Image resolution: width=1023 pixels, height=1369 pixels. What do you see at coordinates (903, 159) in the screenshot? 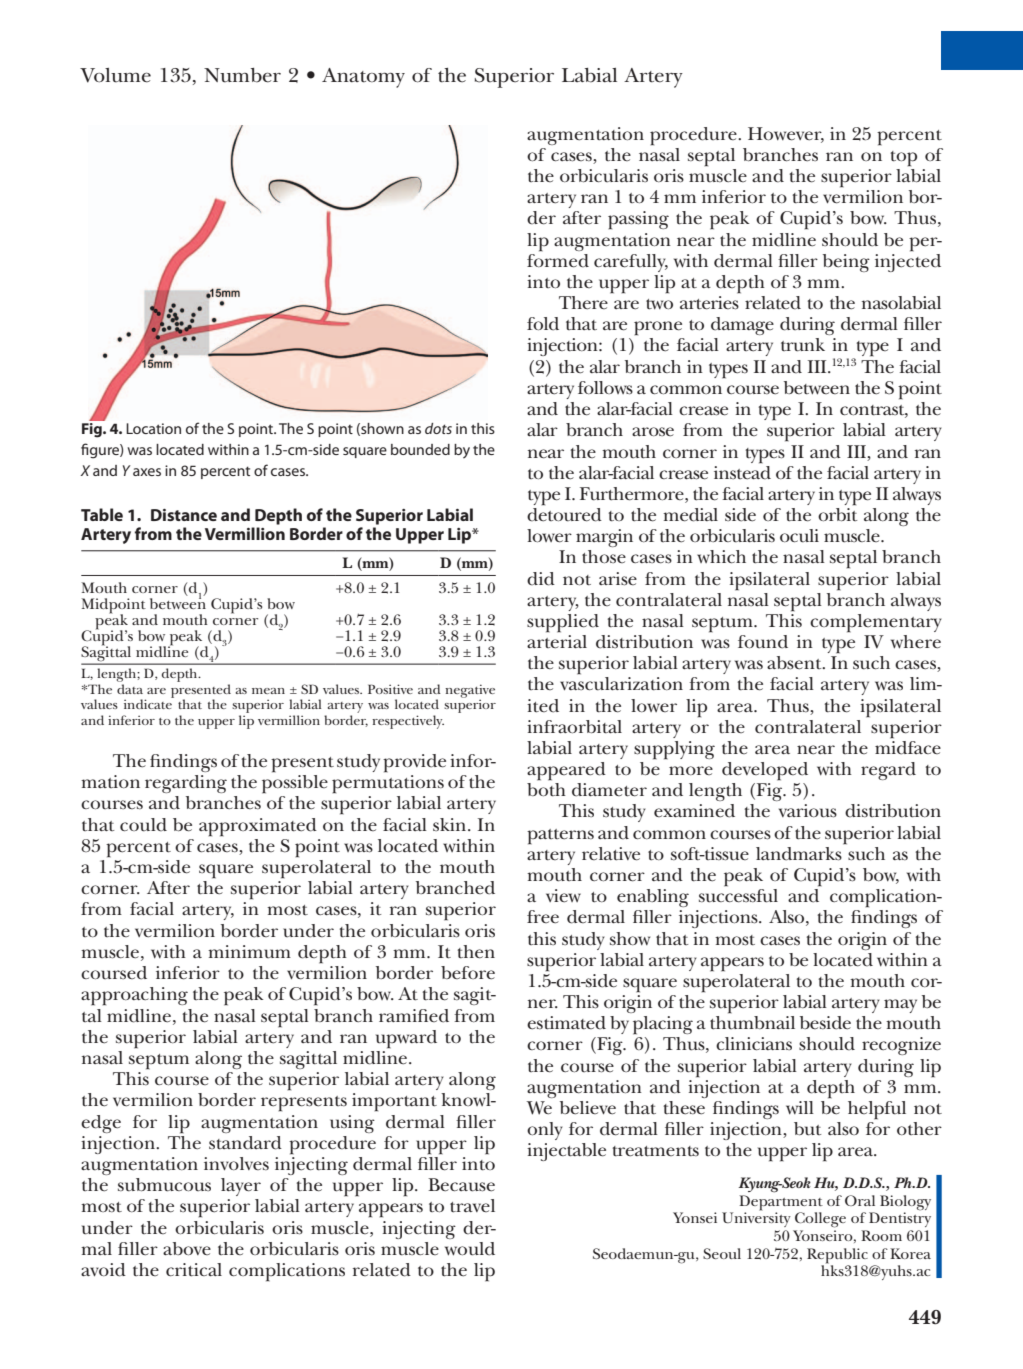
I see `top` at bounding box center [903, 159].
